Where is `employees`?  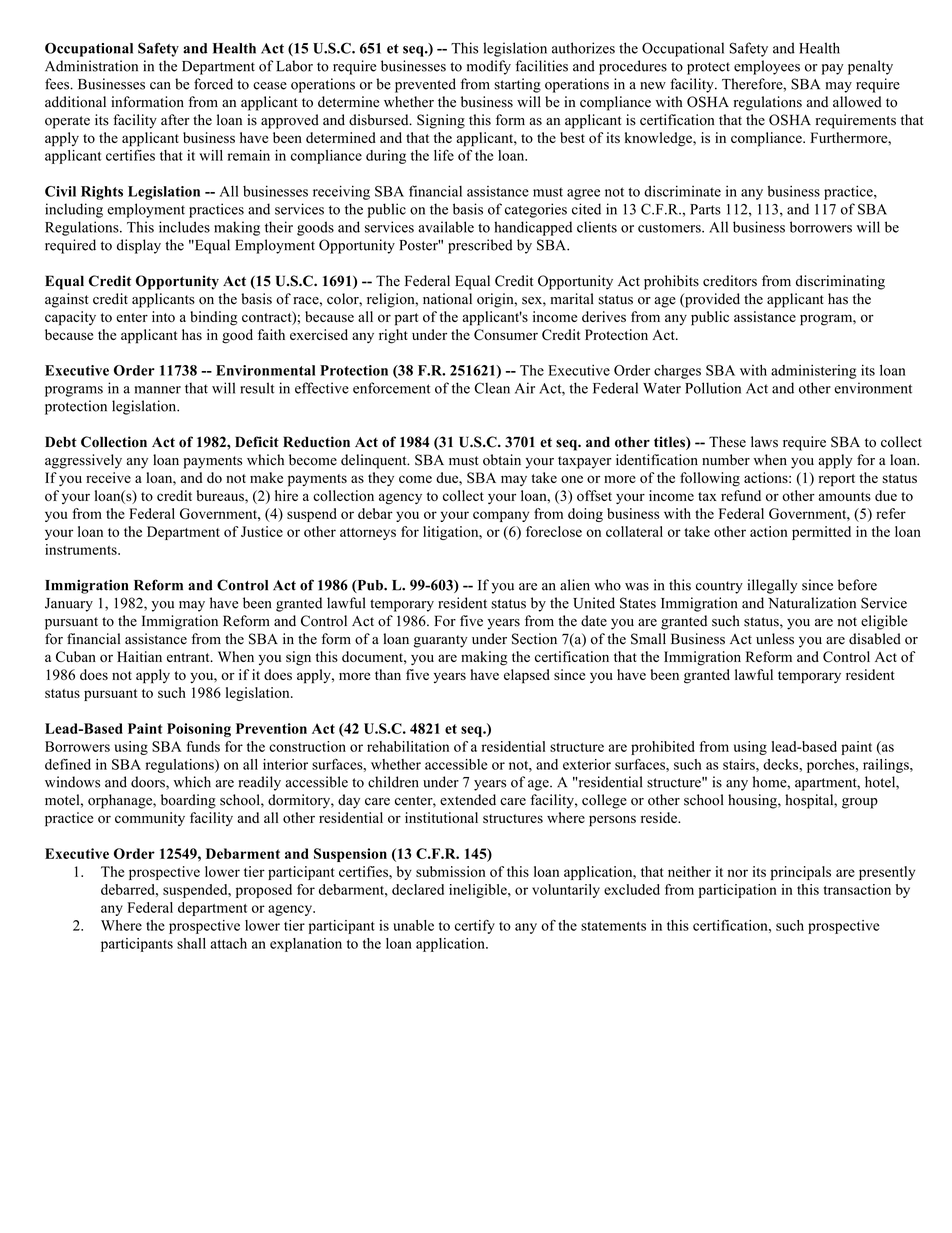 employees is located at coordinates (767, 67).
